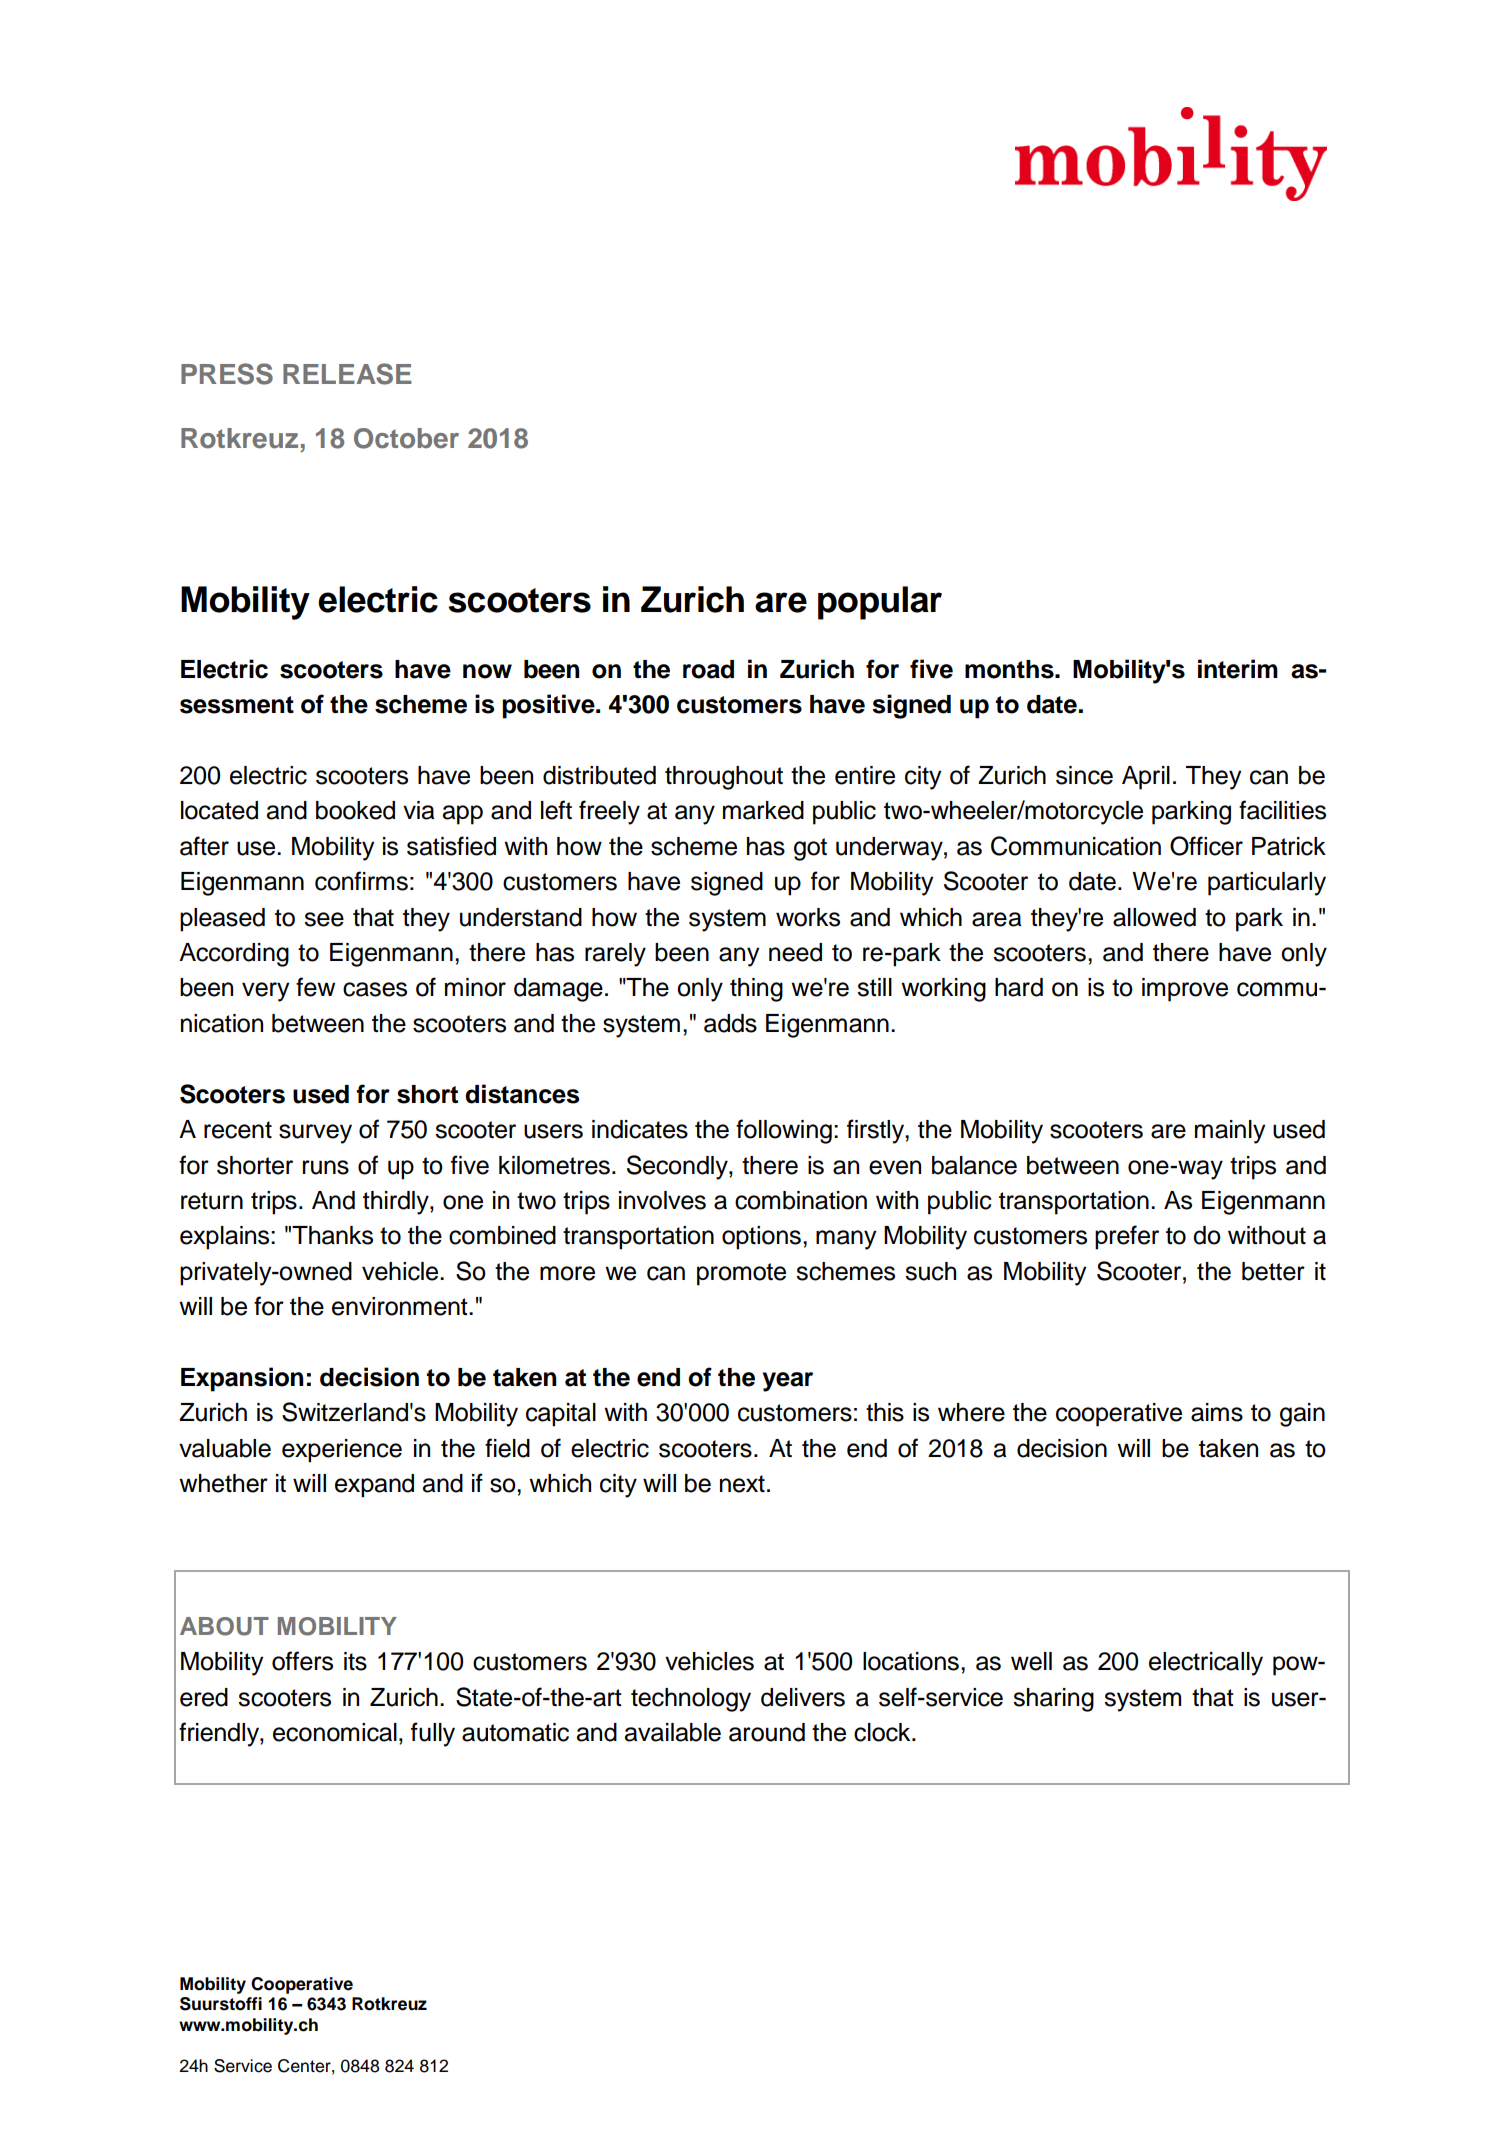 The height and width of the screenshot is (2129, 1506). Describe the element at coordinates (315, 987) in the screenshot. I see `few` at that location.
